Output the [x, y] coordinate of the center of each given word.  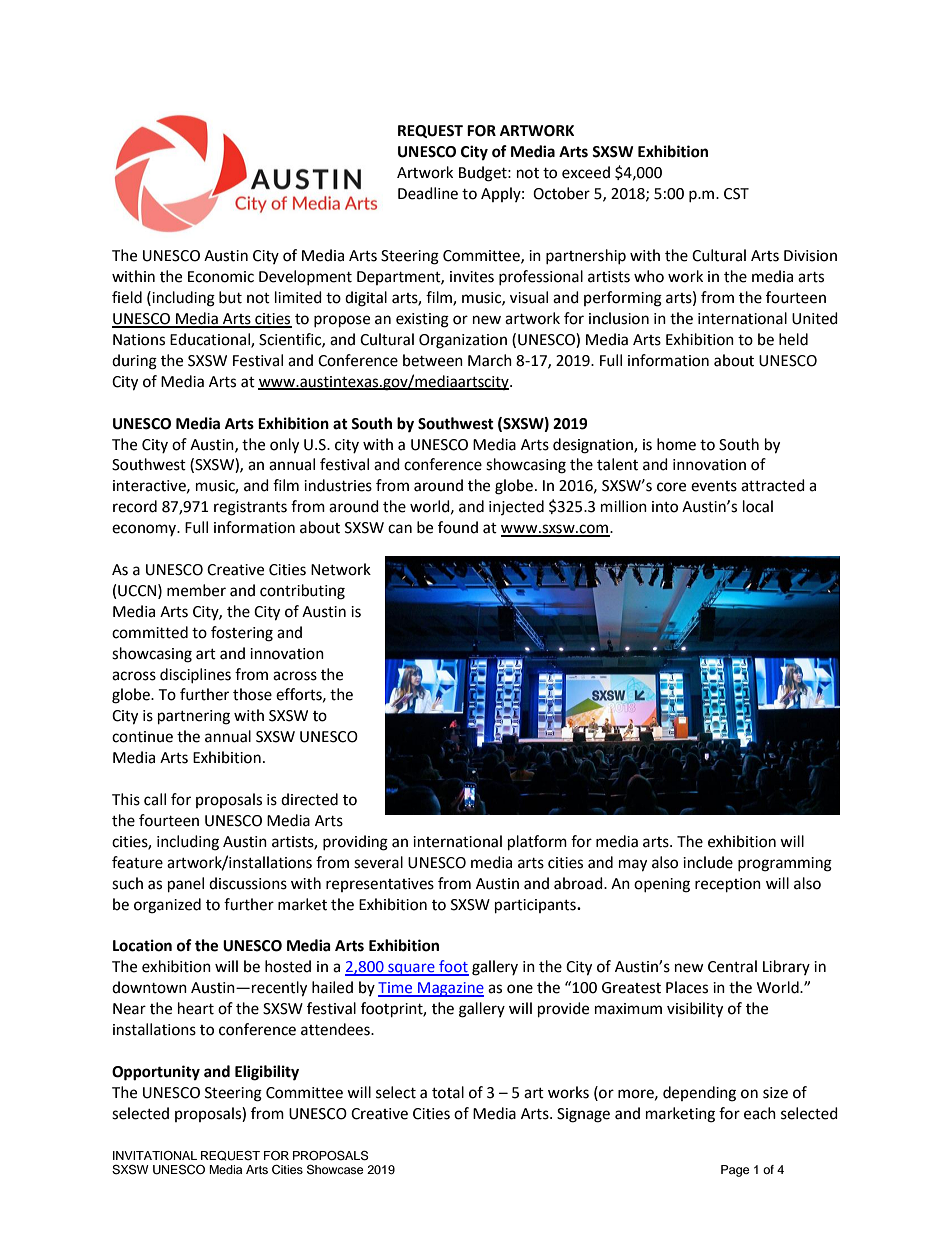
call [155, 799]
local [758, 506]
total [448, 1092]
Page [735, 1171]
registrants [250, 508]
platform [537, 843]
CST [736, 194]
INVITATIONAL [155, 1155]
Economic [221, 277]
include [708, 862]
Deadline [428, 193]
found [458, 527]
